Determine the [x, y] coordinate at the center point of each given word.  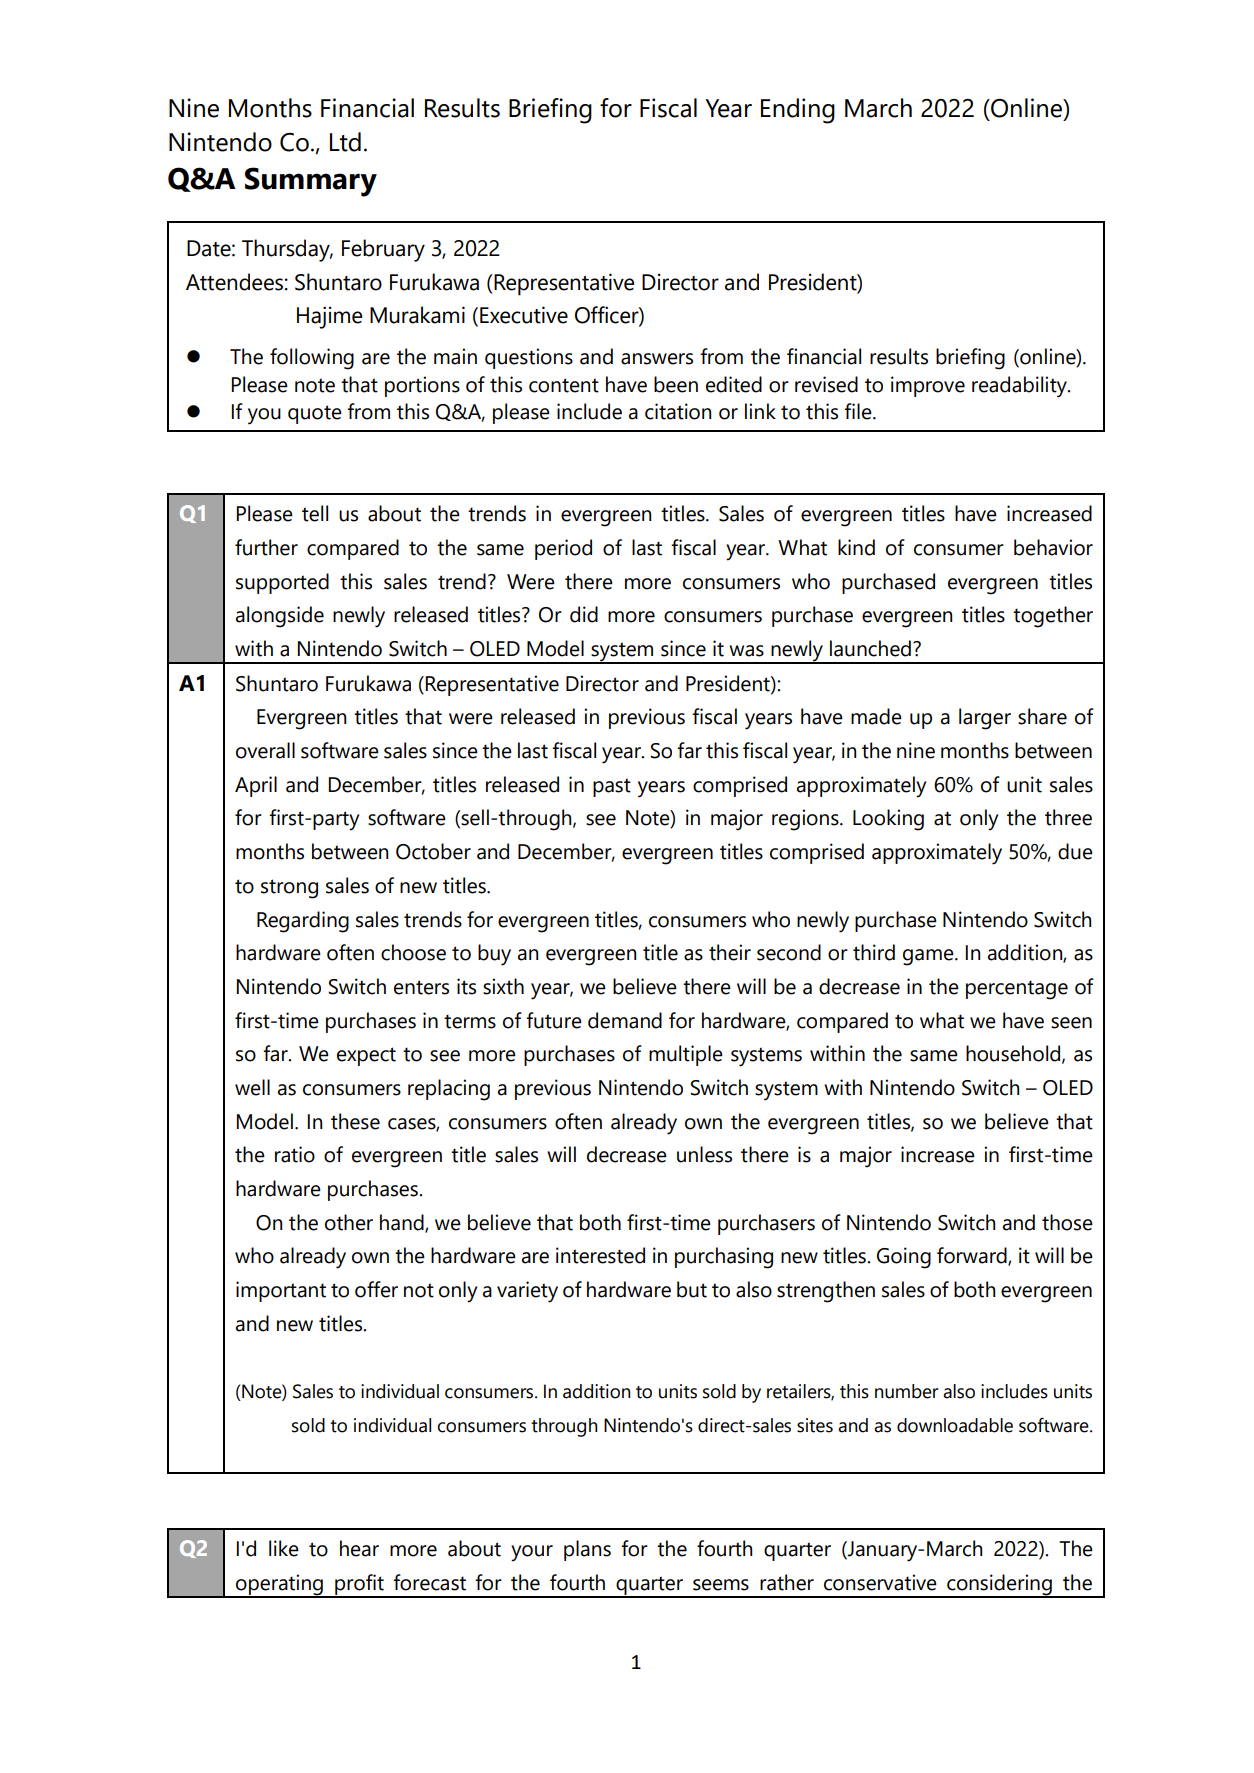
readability [1020, 387]
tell [315, 513]
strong [289, 889]
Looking [888, 820]
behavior [1053, 547]
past [612, 787]
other [349, 1222]
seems [721, 1585]
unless [704, 1154]
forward [973, 1256]
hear [359, 1548]
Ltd [345, 142]
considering [999, 1585]
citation [678, 411]
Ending [798, 111]
